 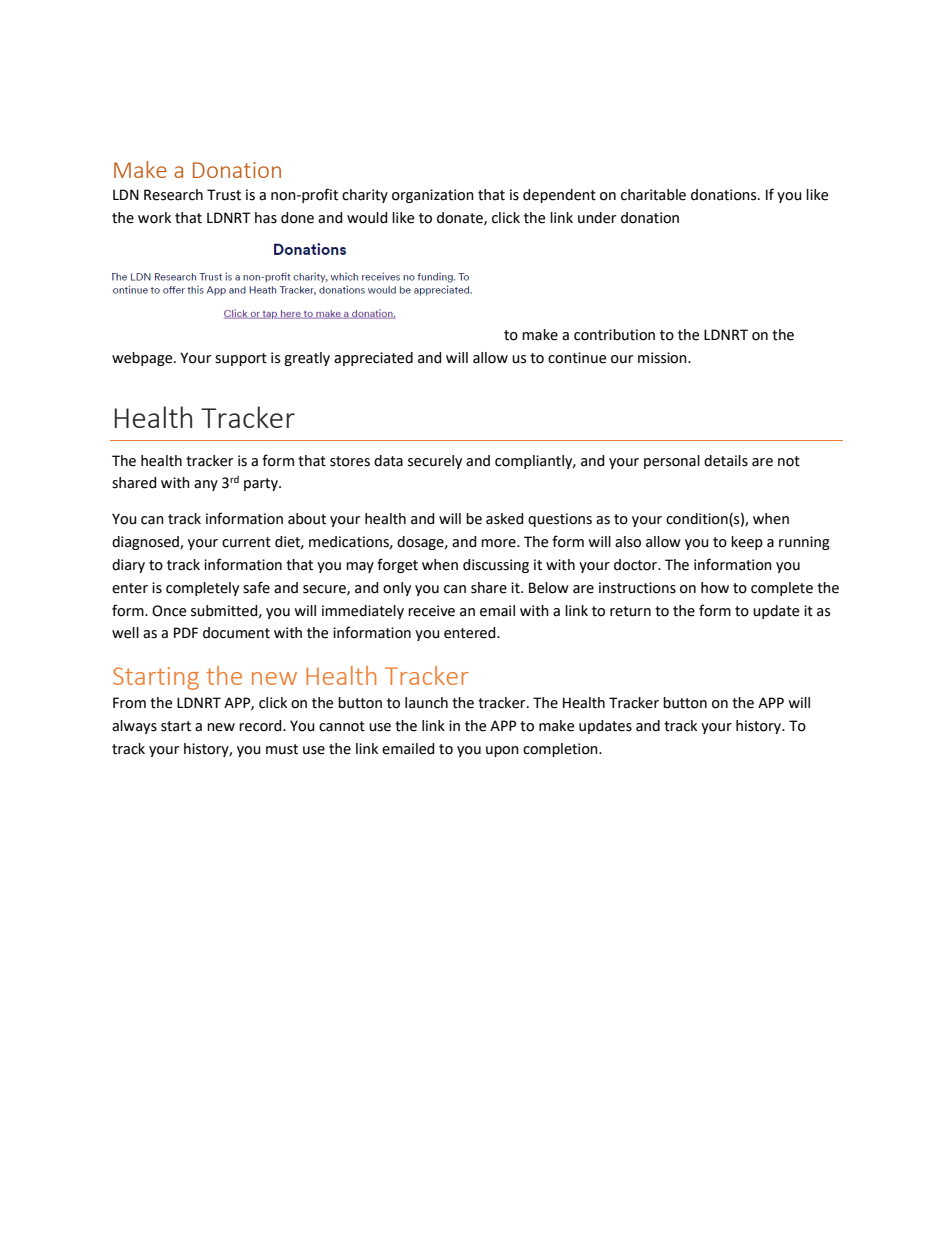 I want to click on discussing, so click(x=496, y=566).
